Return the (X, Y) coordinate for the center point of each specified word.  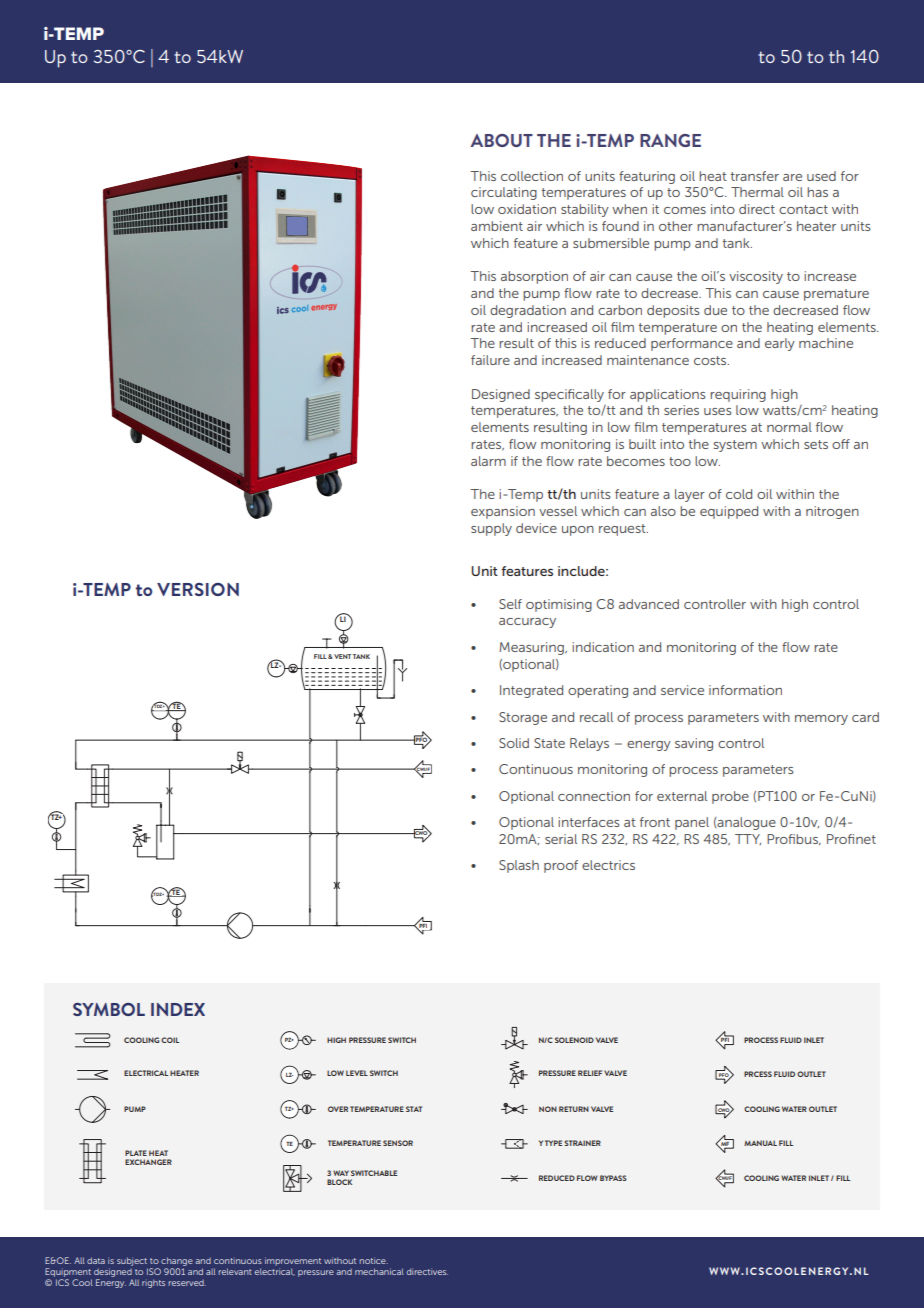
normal (789, 427)
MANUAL (760, 1143)
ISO (154, 1271)
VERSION (198, 589)
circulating (504, 193)
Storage (523, 718)
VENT (341, 656)
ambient (497, 226)
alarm (488, 461)
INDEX (178, 1009)
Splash (519, 866)
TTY (748, 839)
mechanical (379, 1271)
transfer (755, 176)
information (745, 690)
